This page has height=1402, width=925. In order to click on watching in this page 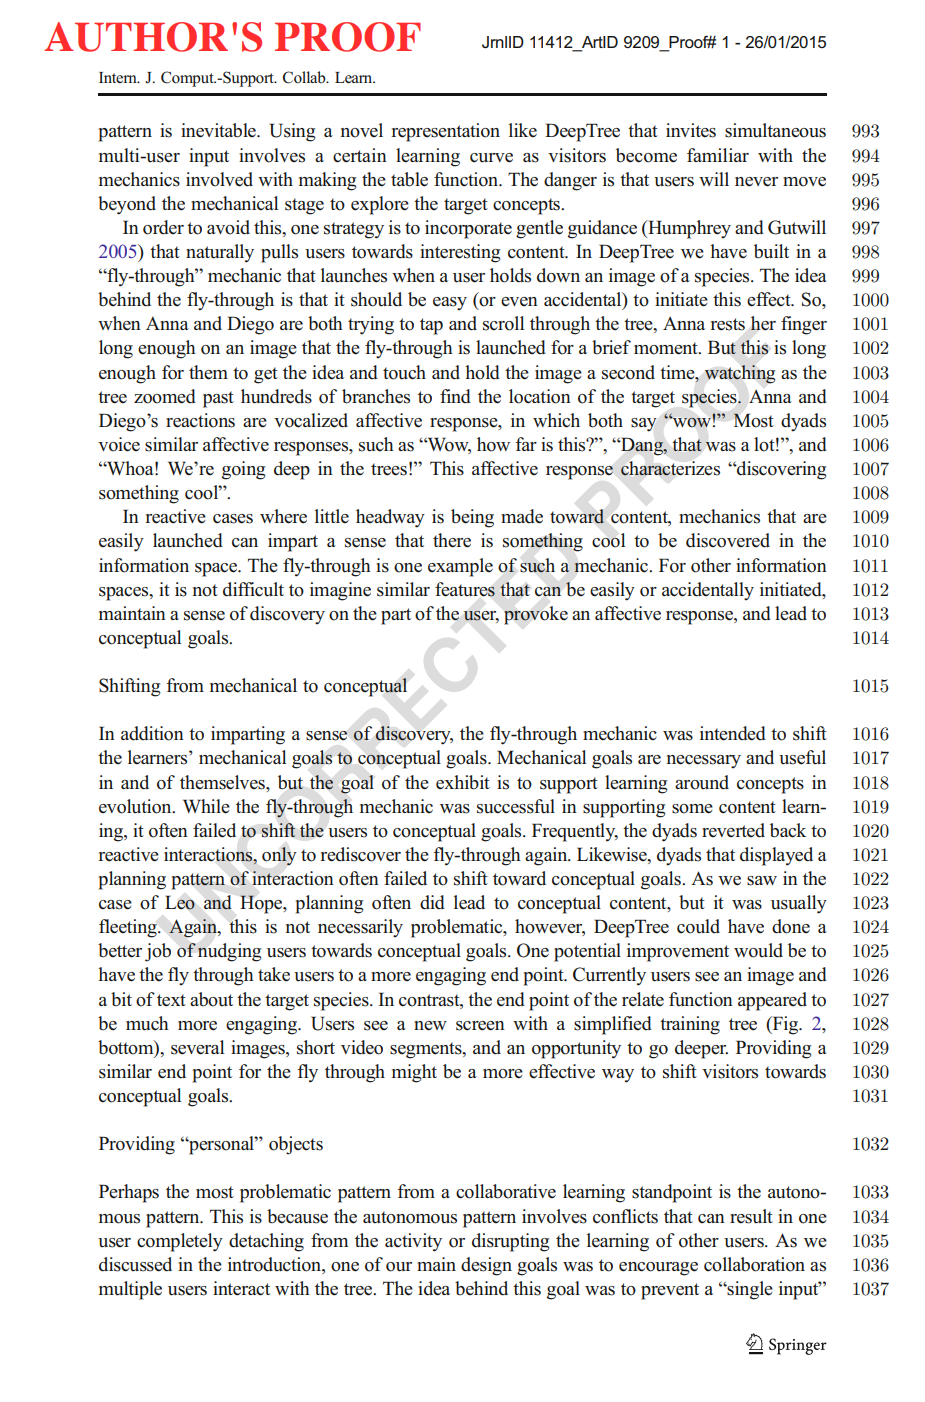, I will do `click(740, 374)`.
